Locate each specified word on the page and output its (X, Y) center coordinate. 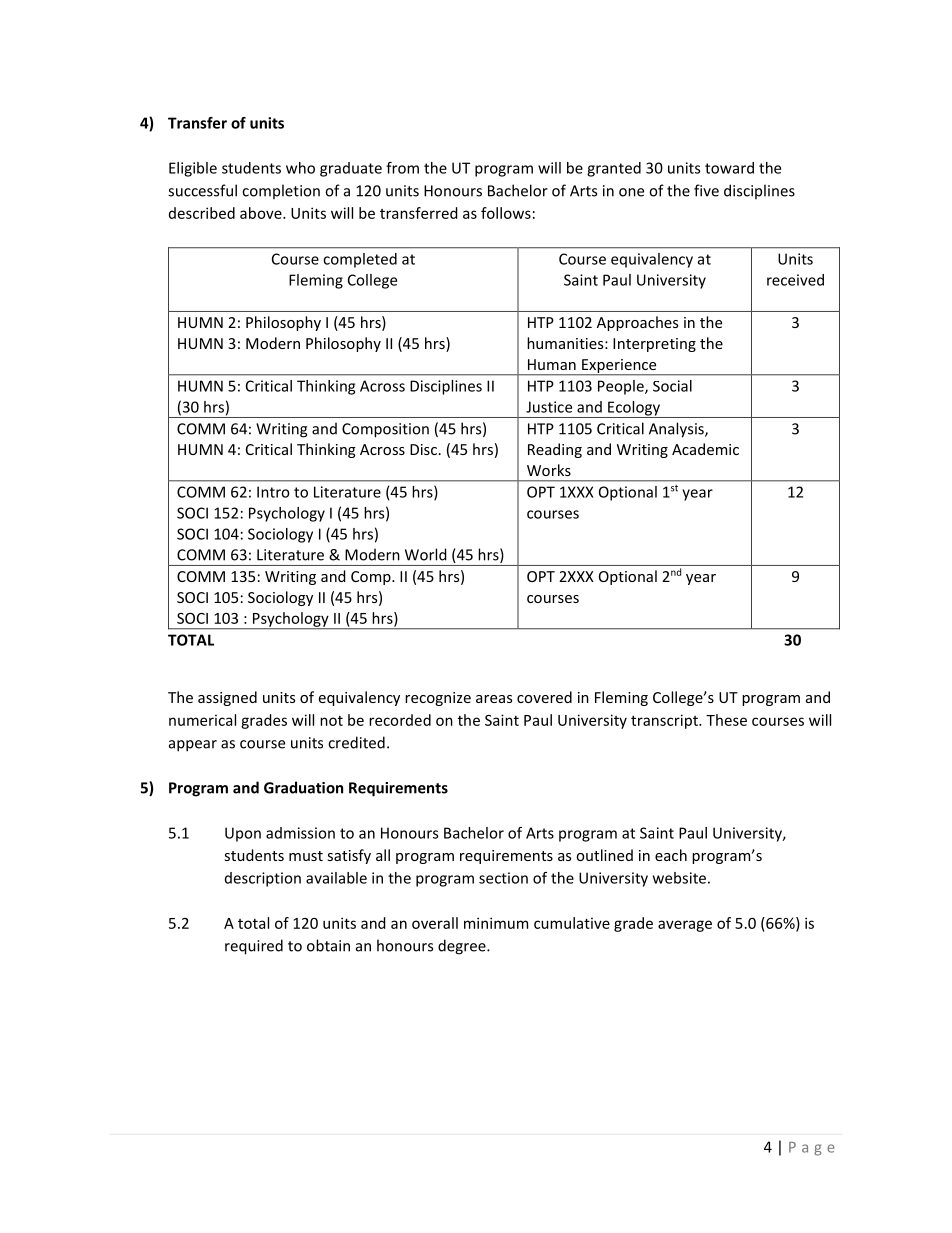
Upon (243, 834)
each (671, 855)
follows (506, 213)
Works (549, 470)
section (503, 878)
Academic (705, 449)
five (706, 190)
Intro (273, 492)
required (254, 947)
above (262, 213)
